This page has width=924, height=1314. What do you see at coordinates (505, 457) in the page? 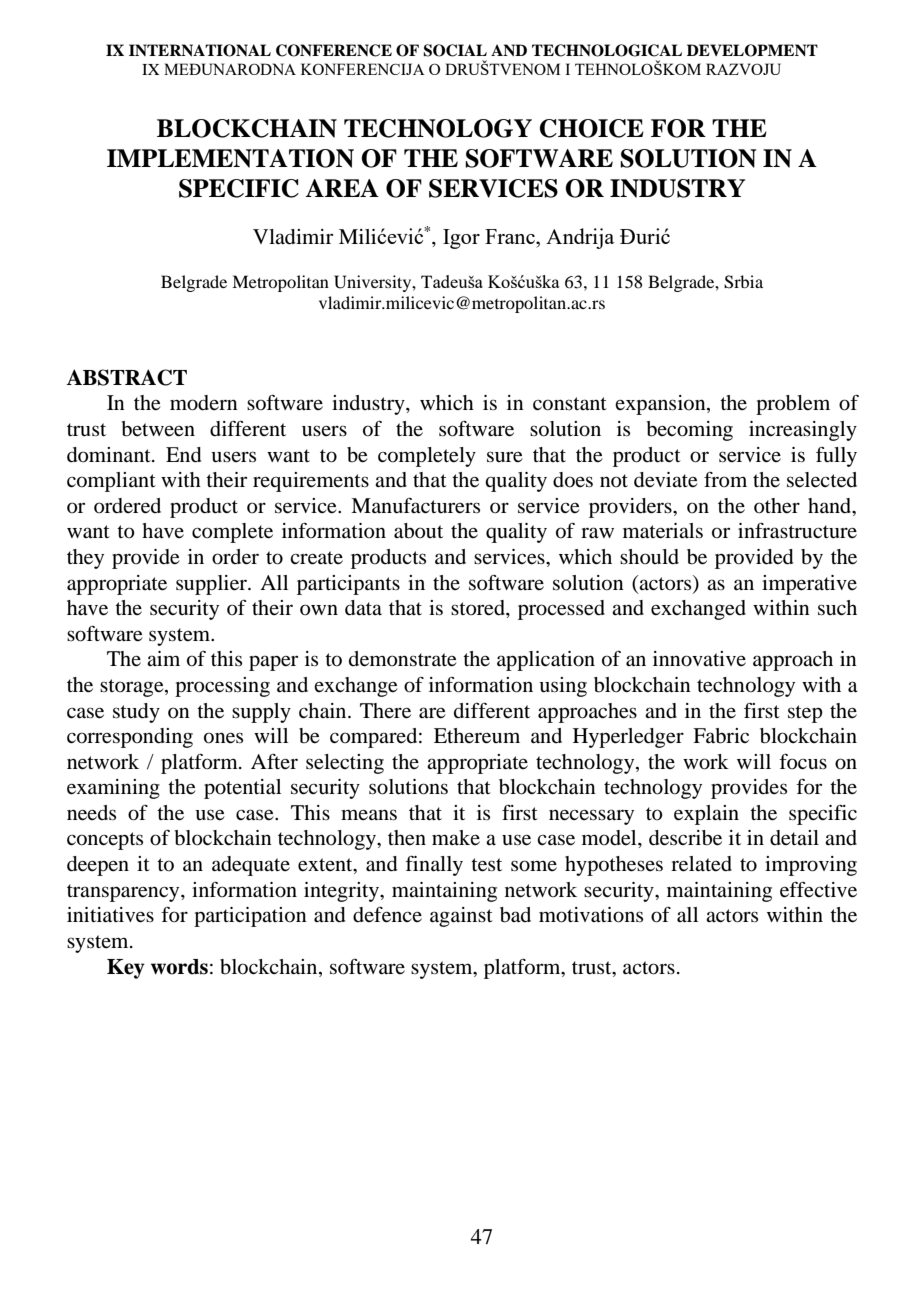
I see `sure` at bounding box center [505, 457].
